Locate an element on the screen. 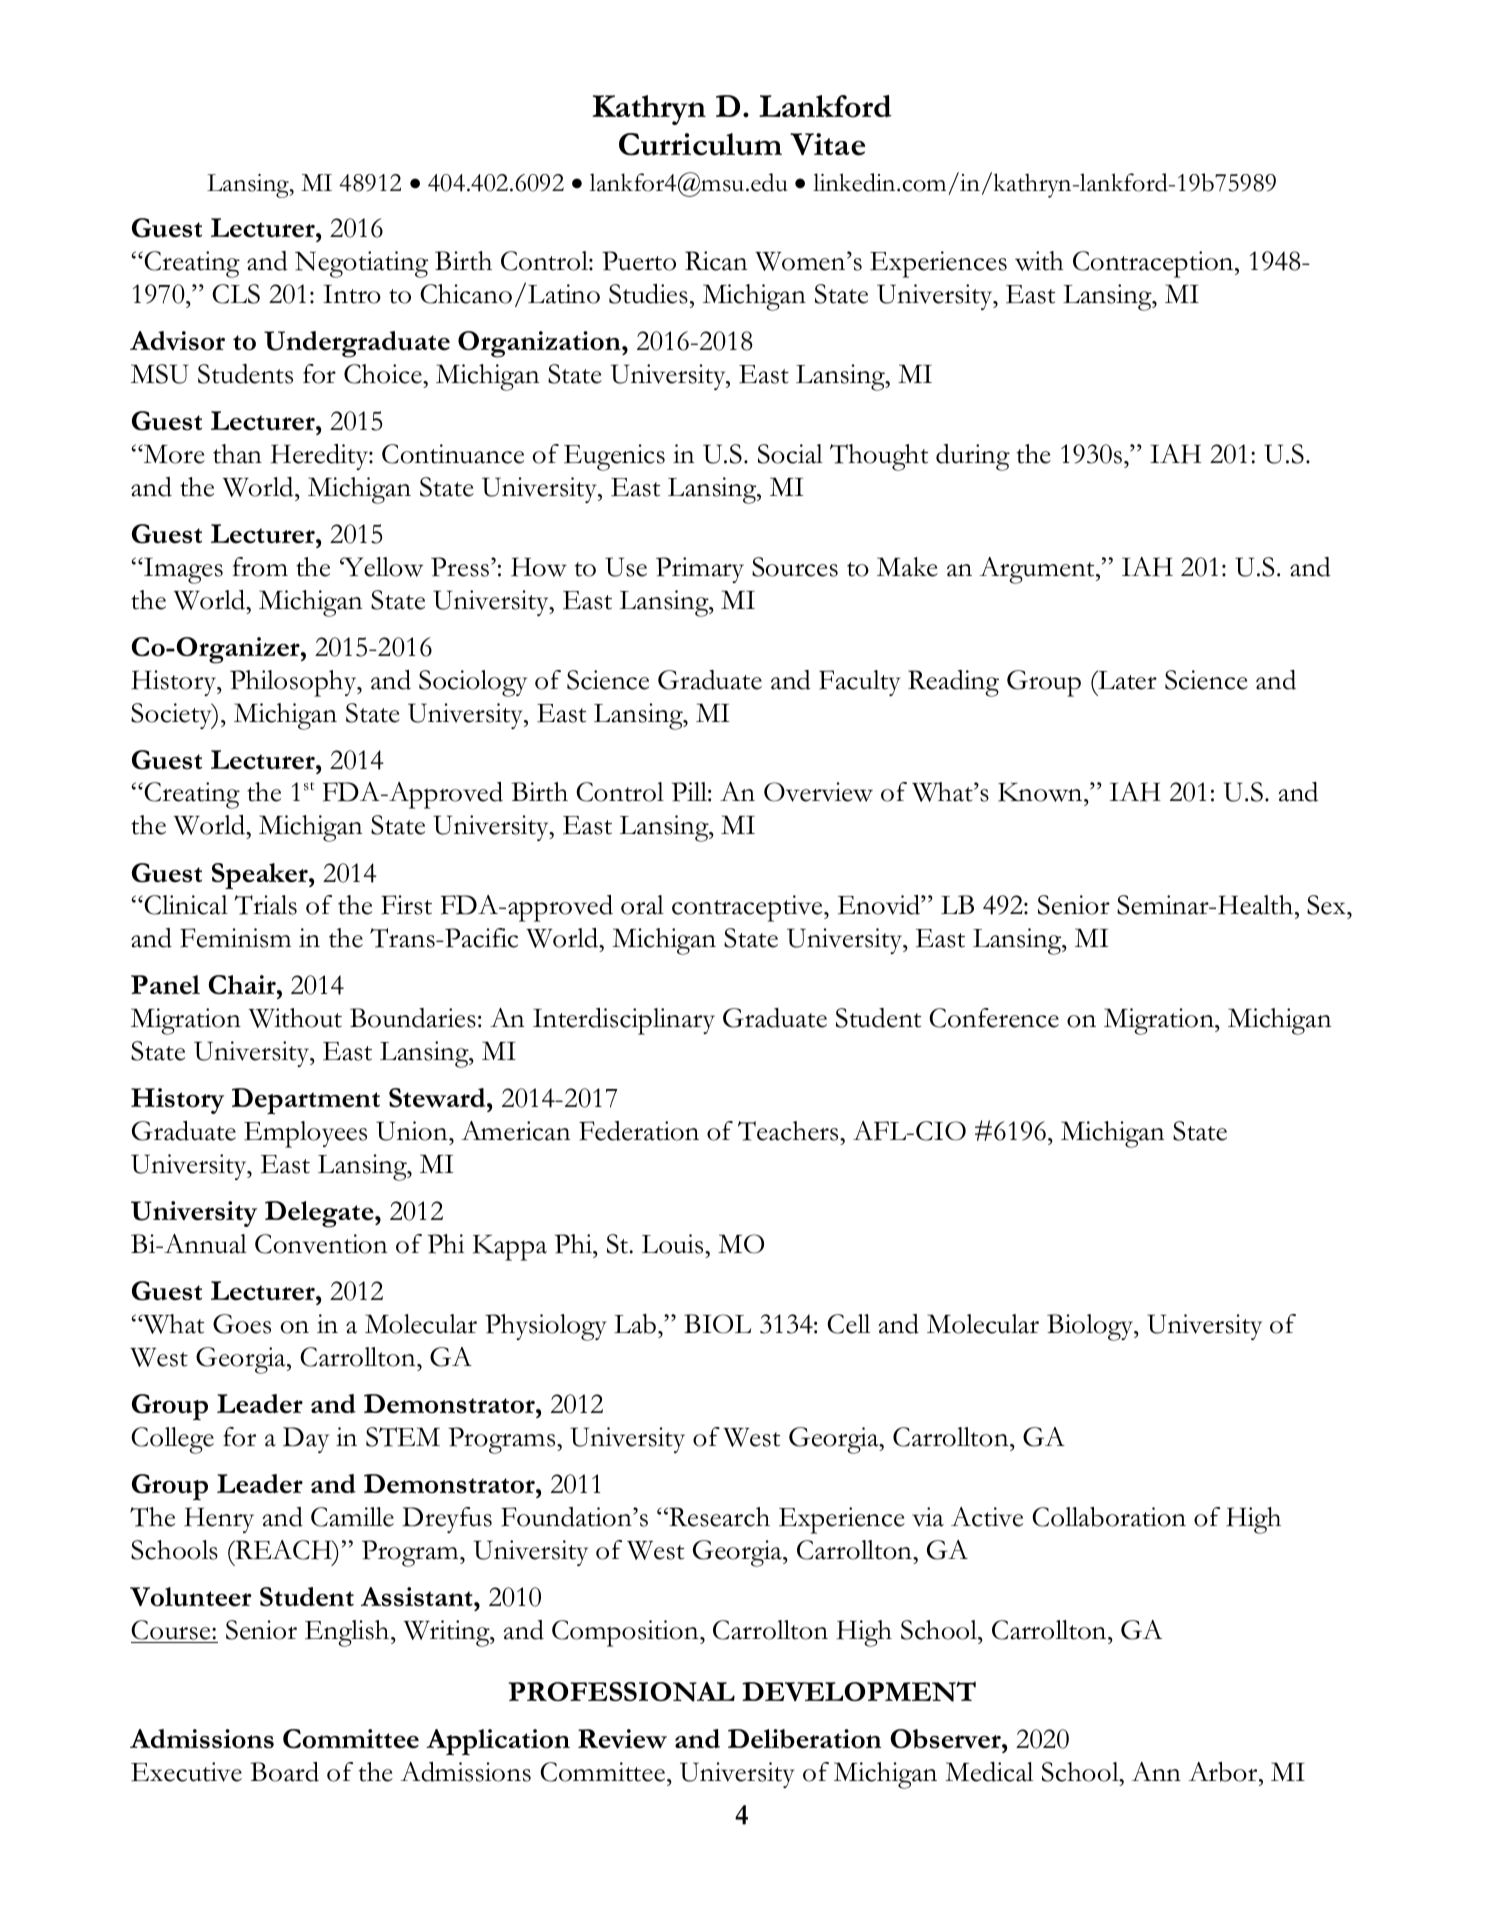 Image resolution: width=1485 pixels, height=1922 pixels. Board is located at coordinates (284, 1772).
